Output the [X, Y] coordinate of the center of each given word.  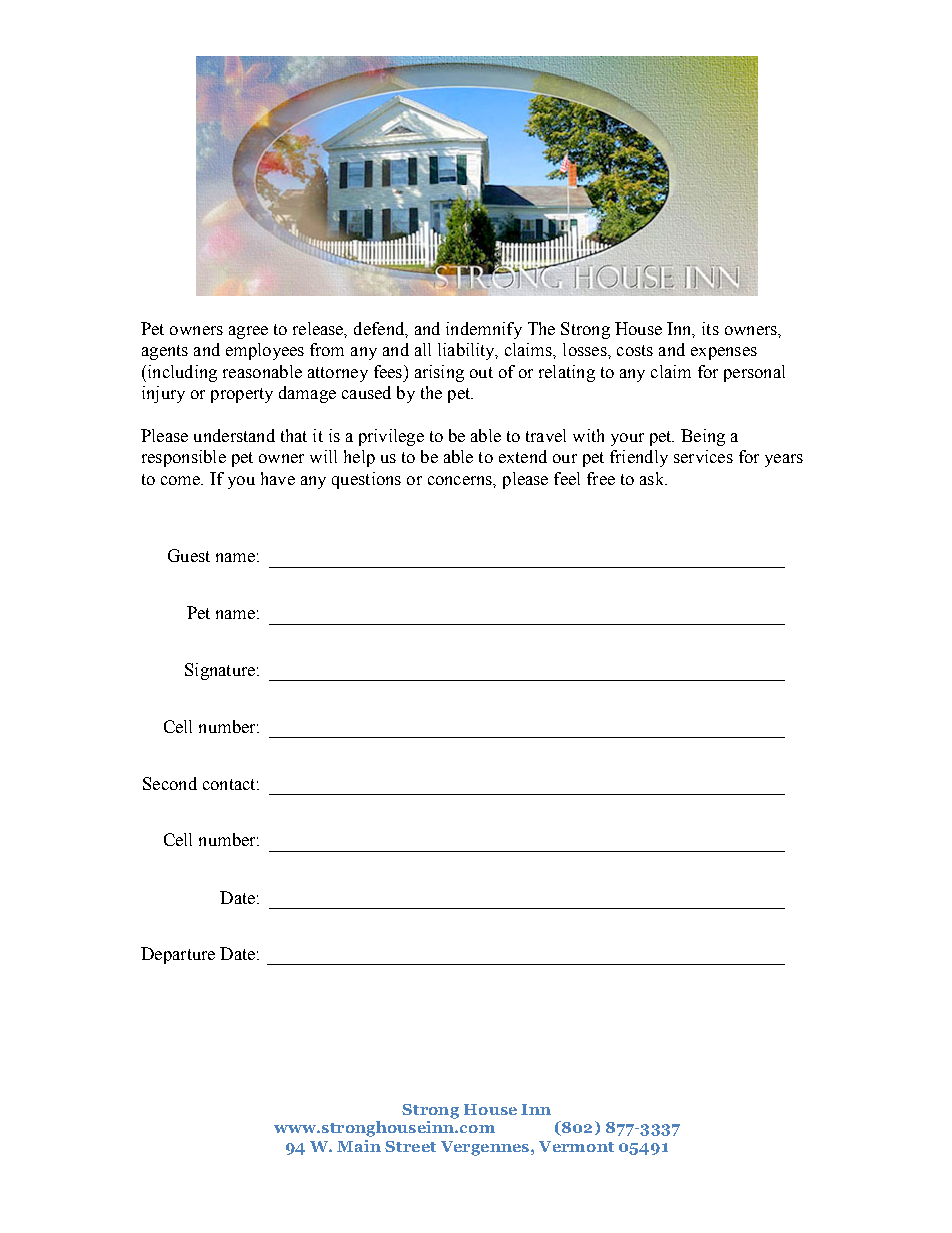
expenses [724, 353]
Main [359, 1146]
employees [265, 351]
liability [467, 351]
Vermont [576, 1146]
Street [410, 1146]
